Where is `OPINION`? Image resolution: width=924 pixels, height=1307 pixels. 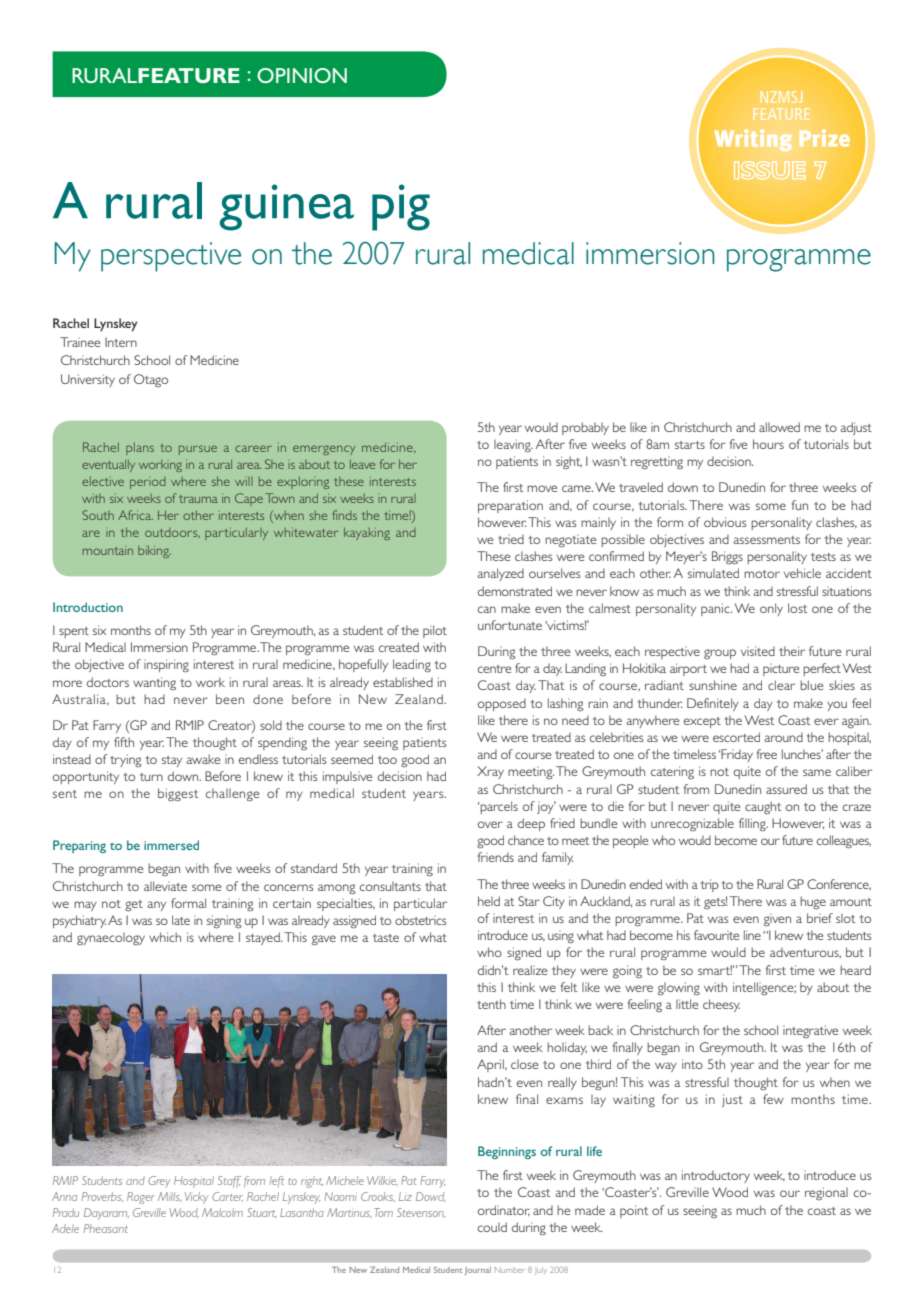 OPINION is located at coordinates (302, 75).
